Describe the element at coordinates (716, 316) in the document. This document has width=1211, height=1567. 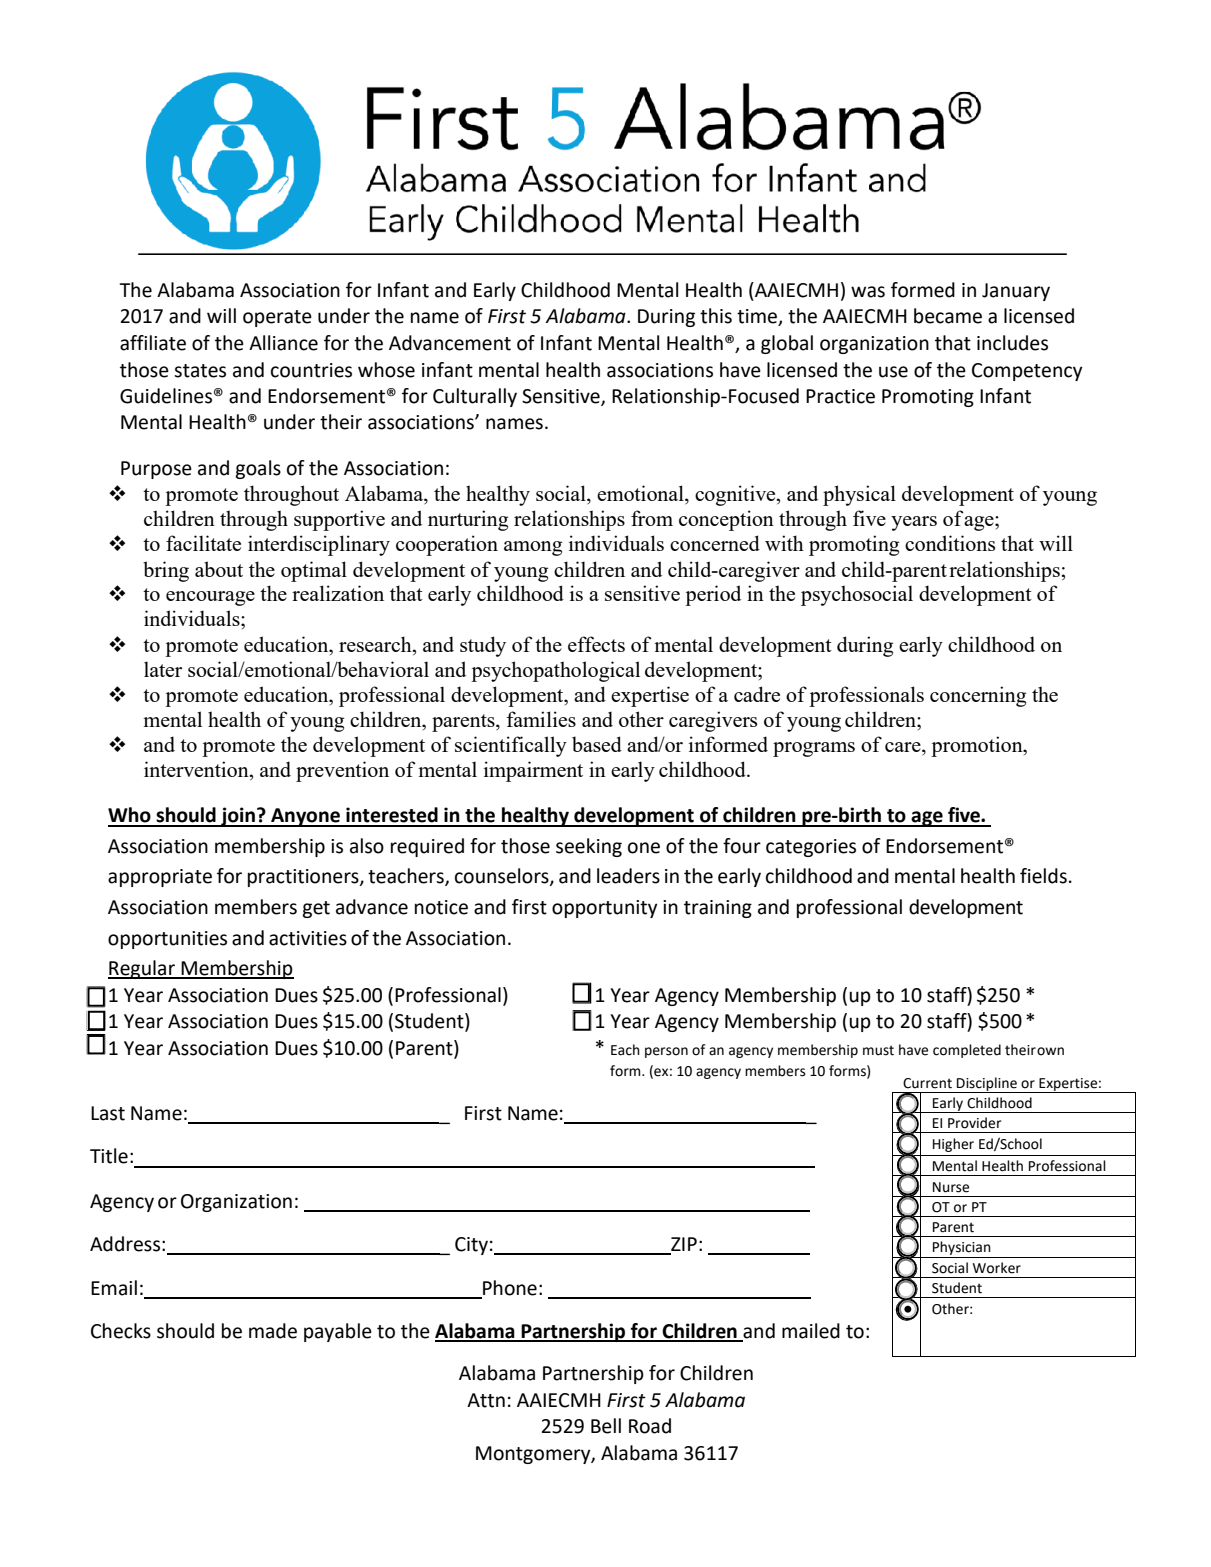
I see `this` at that location.
